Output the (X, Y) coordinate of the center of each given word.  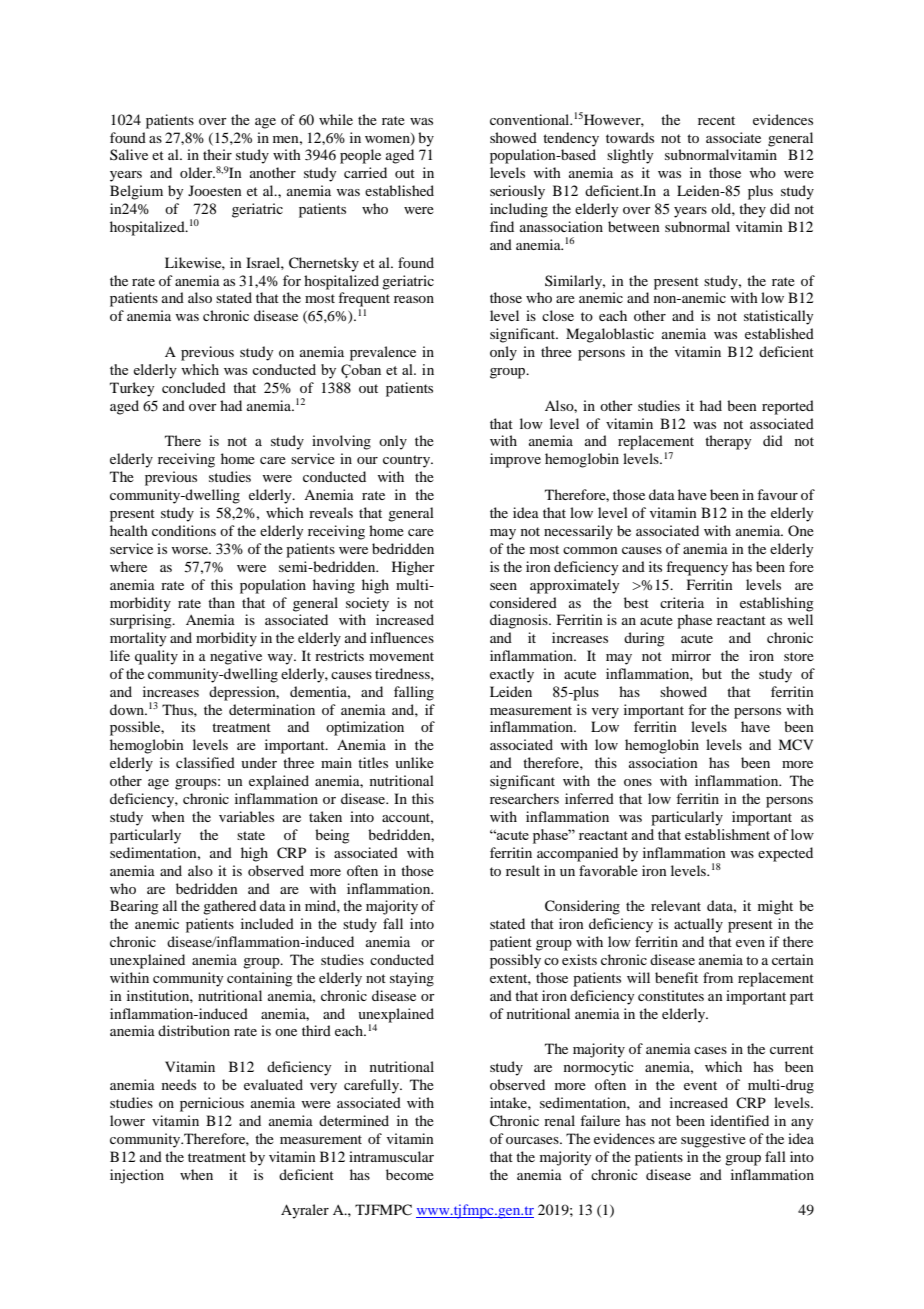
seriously (517, 192)
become (410, 1174)
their (217, 154)
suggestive (713, 1140)
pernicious (212, 1104)
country (408, 461)
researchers (524, 798)
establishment (727, 834)
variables (246, 816)
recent (716, 120)
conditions (184, 530)
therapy (728, 442)
